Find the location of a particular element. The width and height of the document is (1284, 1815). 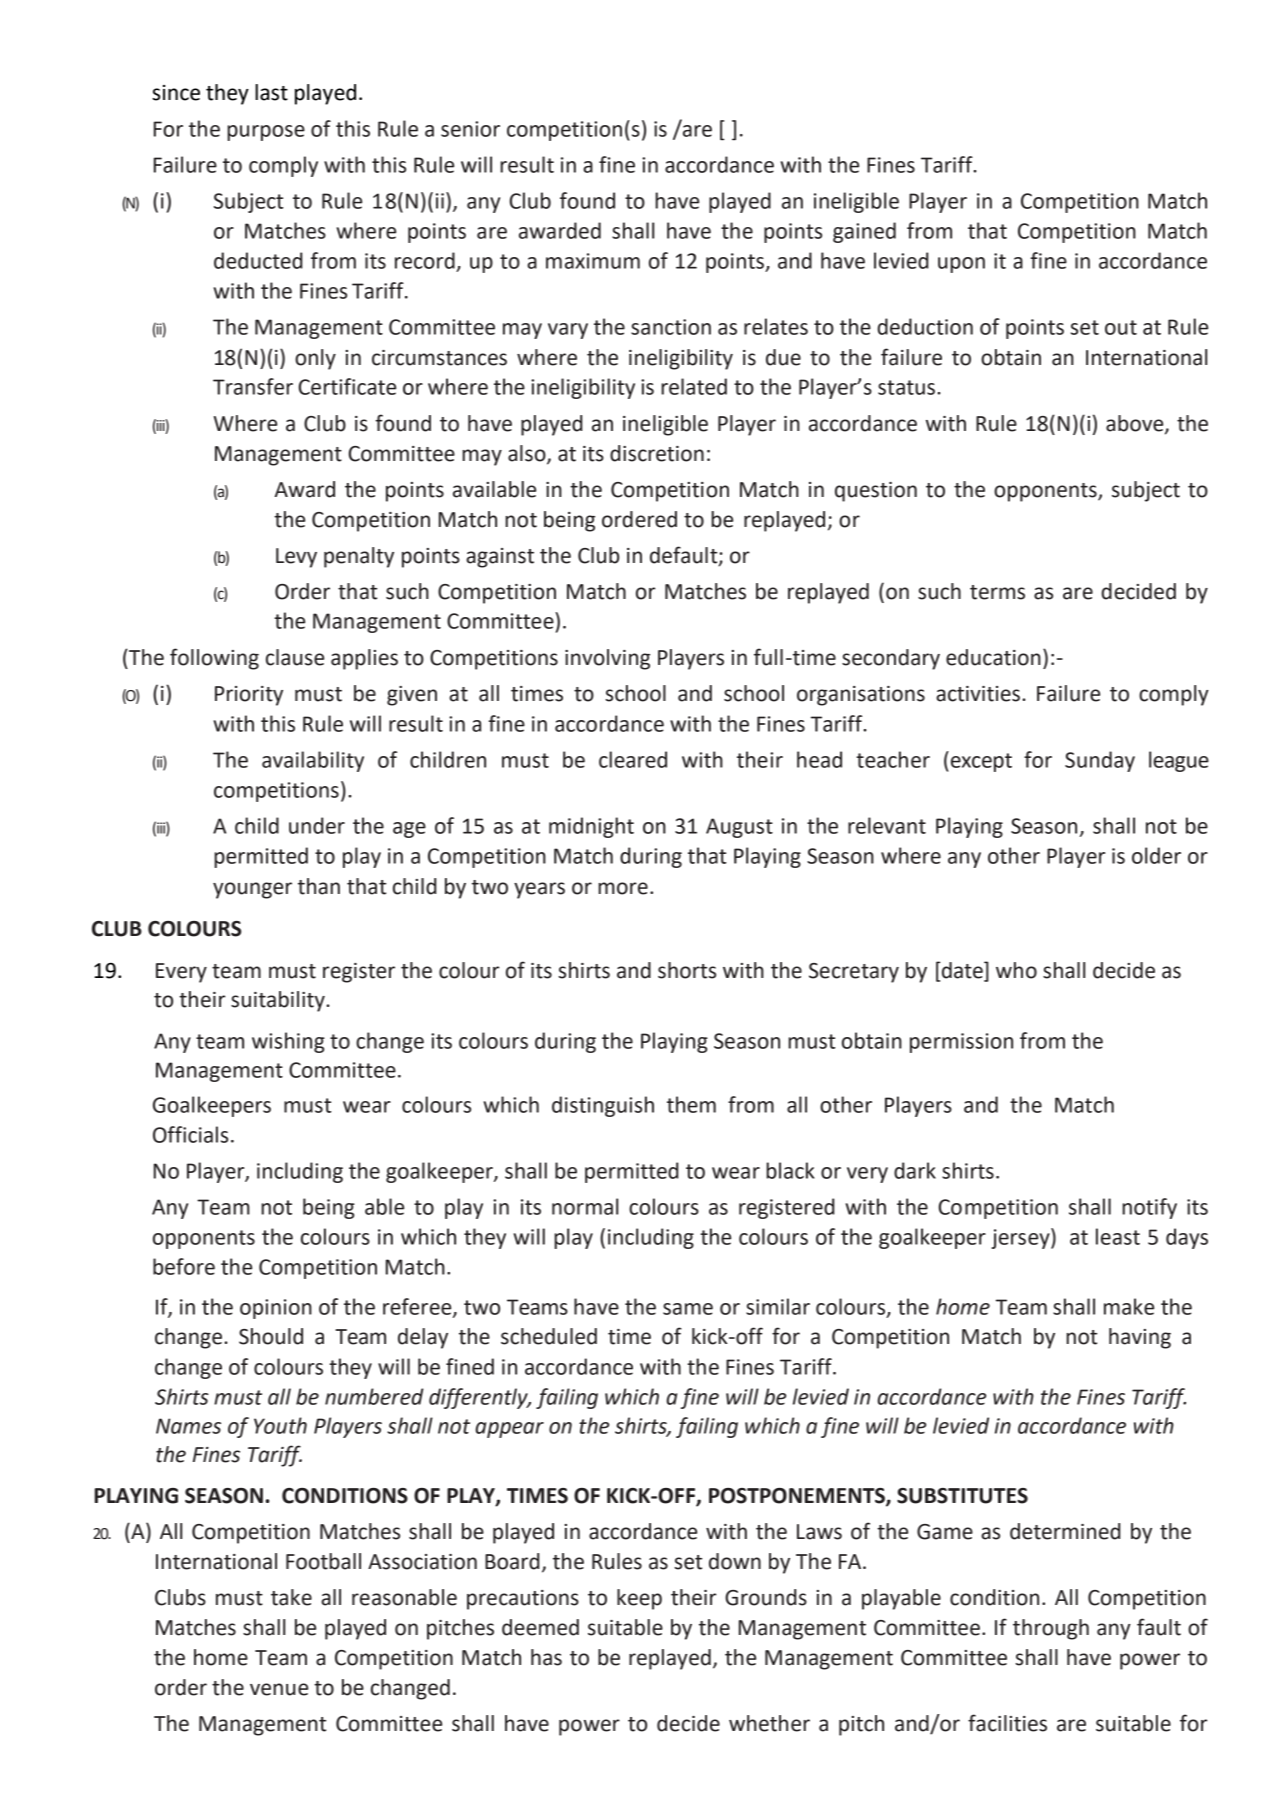

whether is located at coordinates (769, 1723).
